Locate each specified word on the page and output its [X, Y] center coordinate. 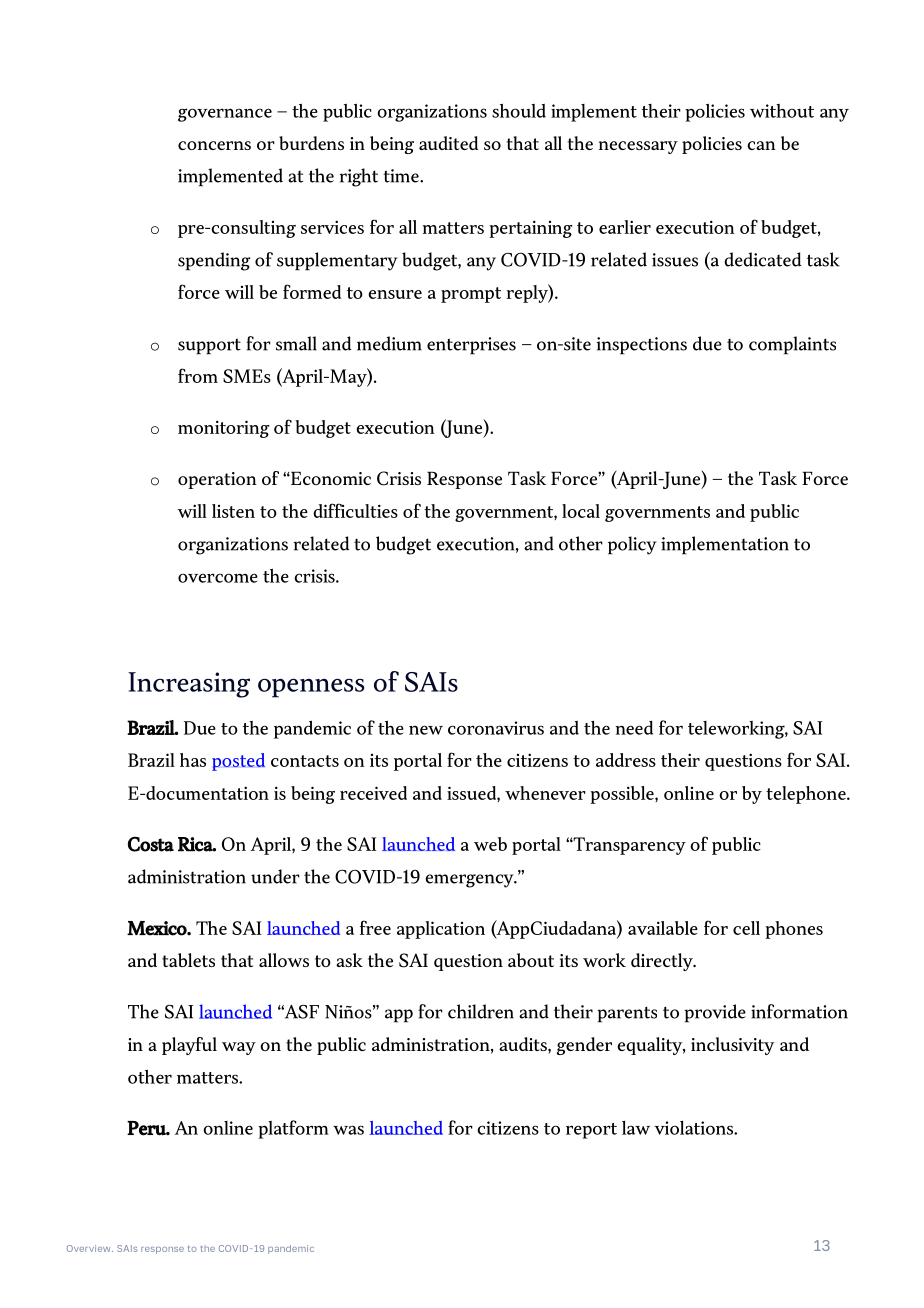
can [761, 145]
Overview [90, 1248]
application [441, 930]
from [198, 375]
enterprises [471, 346]
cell [746, 928]
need [634, 728]
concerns [214, 145]
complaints [792, 345]
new [426, 730]
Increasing [189, 685]
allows [284, 960]
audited [449, 143]
